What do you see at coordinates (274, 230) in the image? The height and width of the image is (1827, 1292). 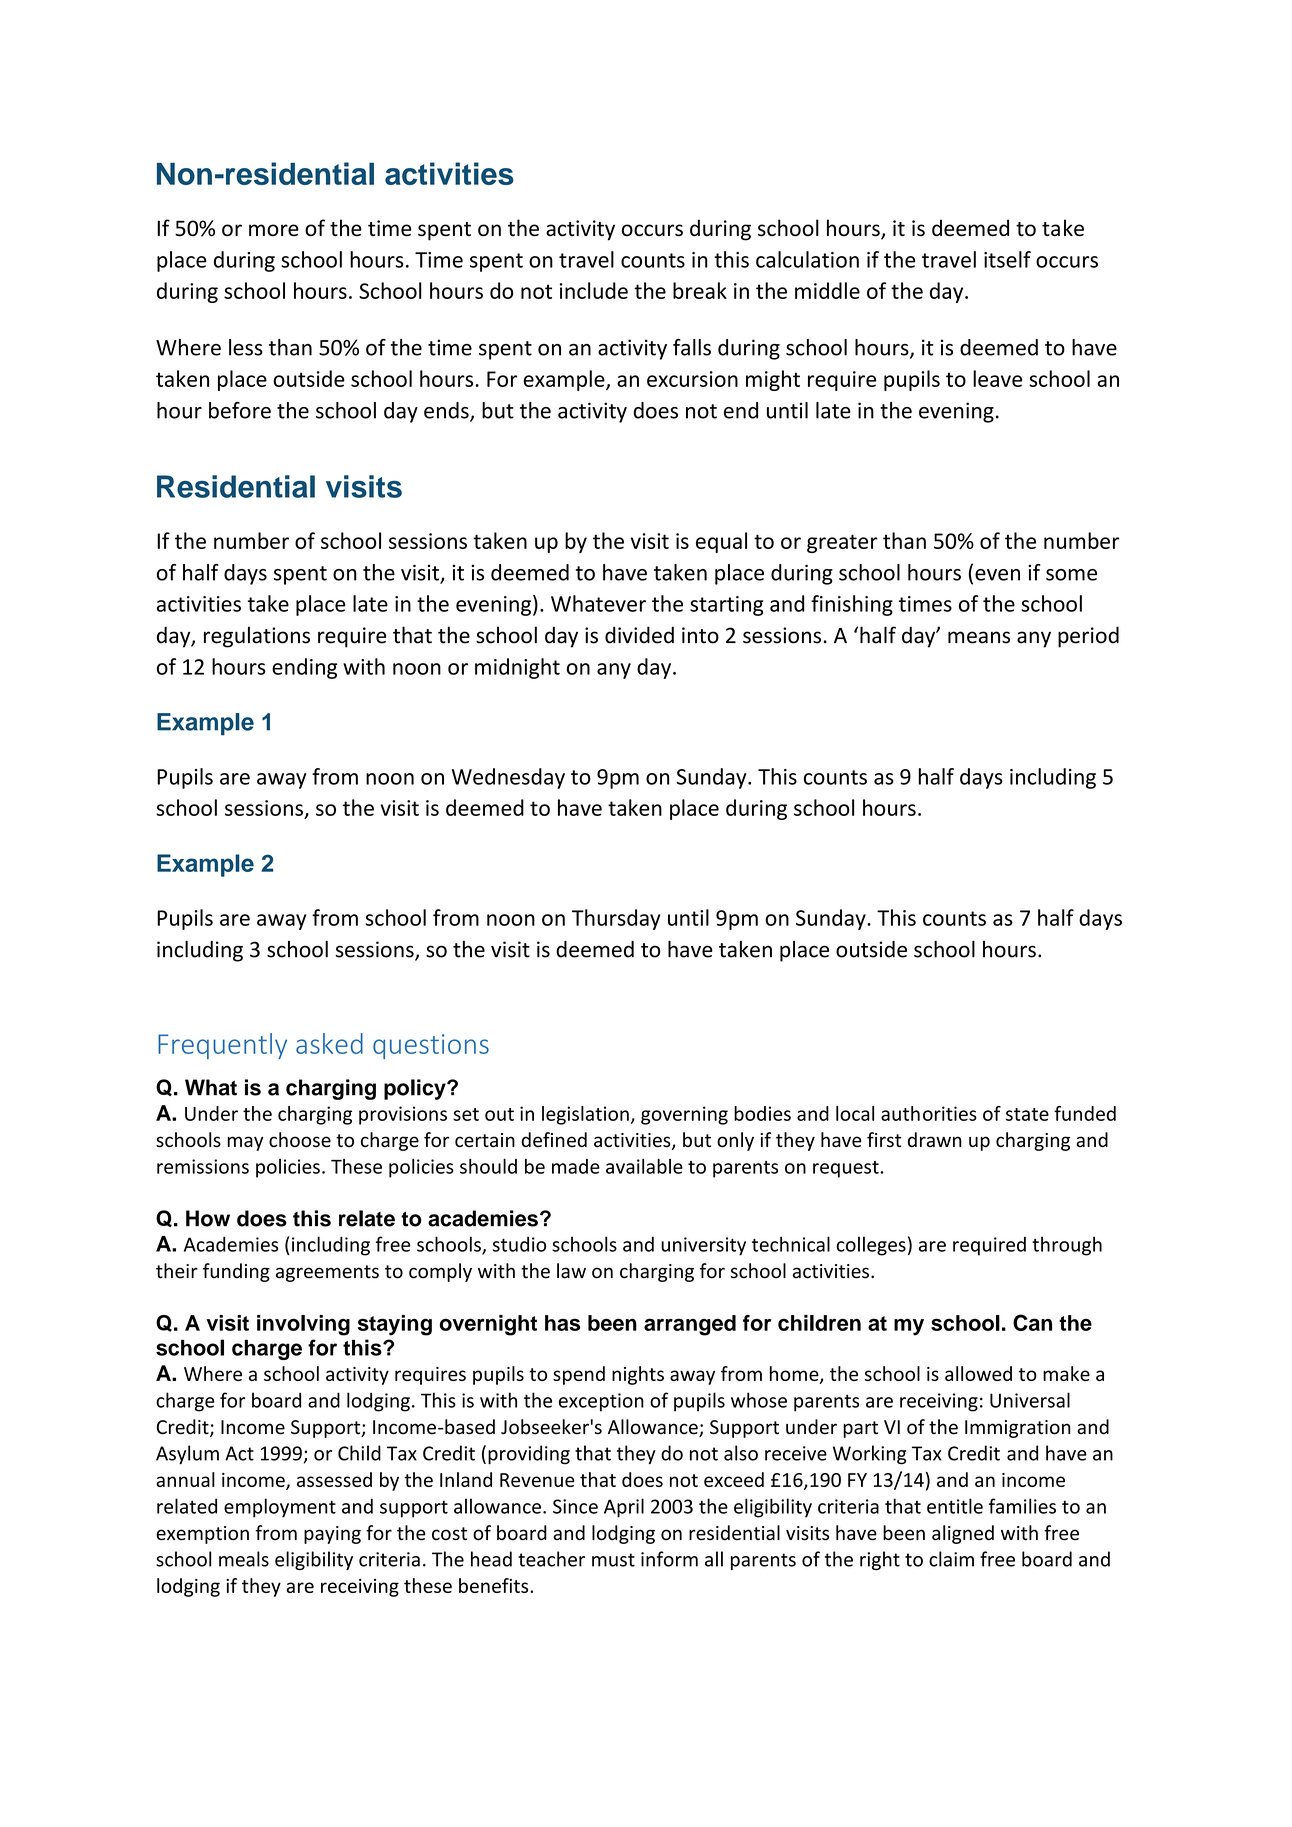 I see `more` at bounding box center [274, 230].
